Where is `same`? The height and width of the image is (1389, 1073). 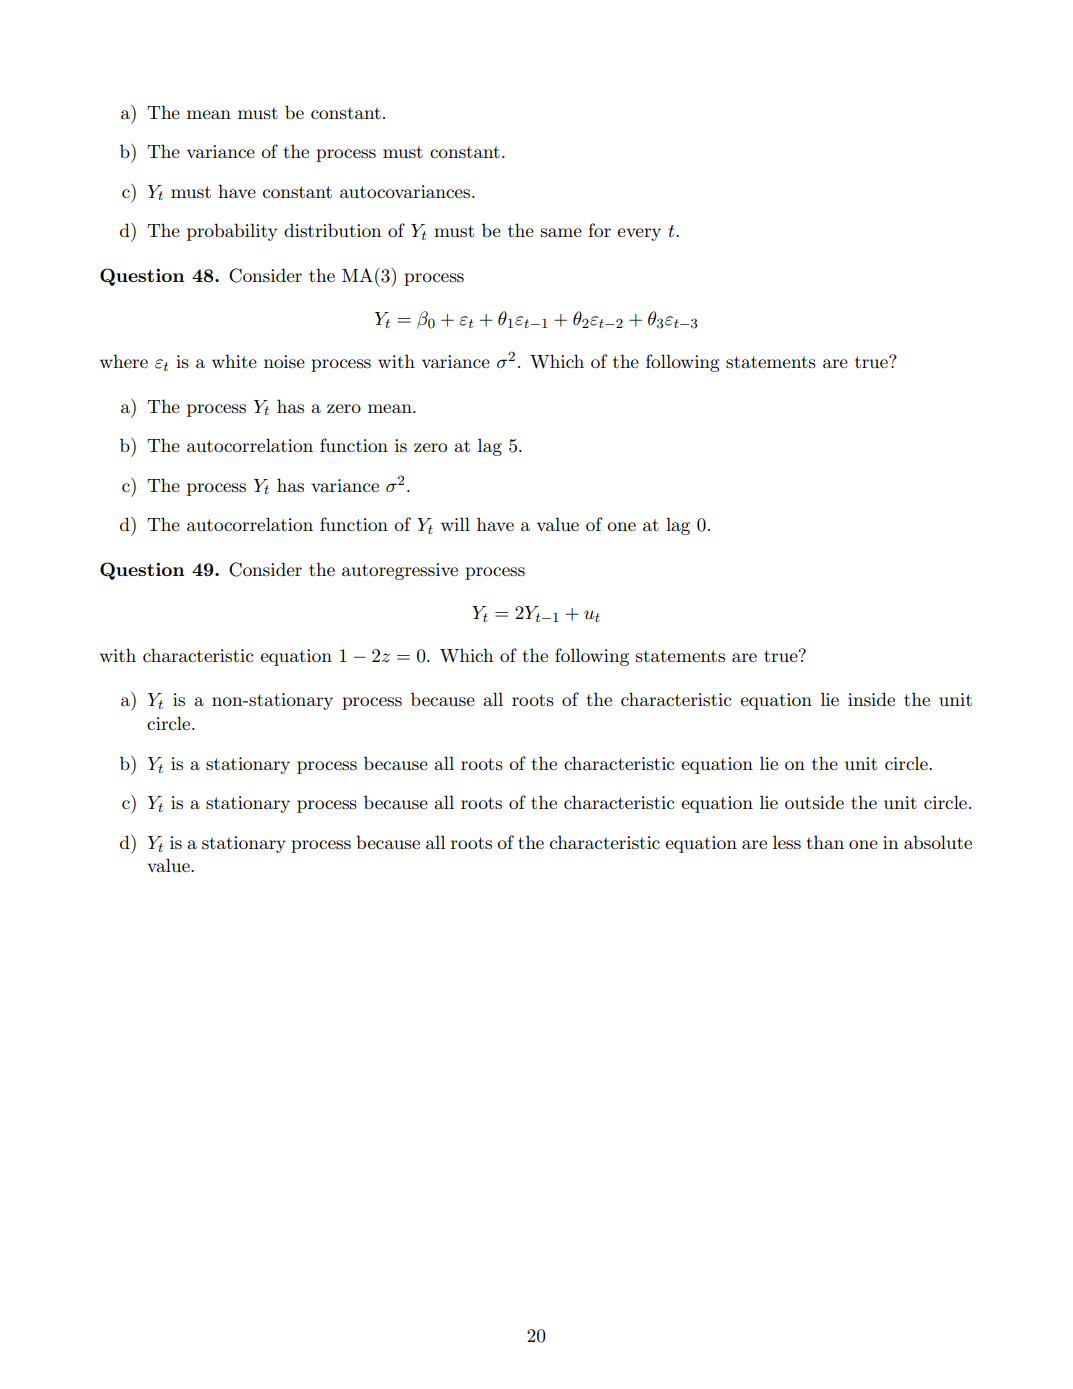 same is located at coordinates (561, 233).
